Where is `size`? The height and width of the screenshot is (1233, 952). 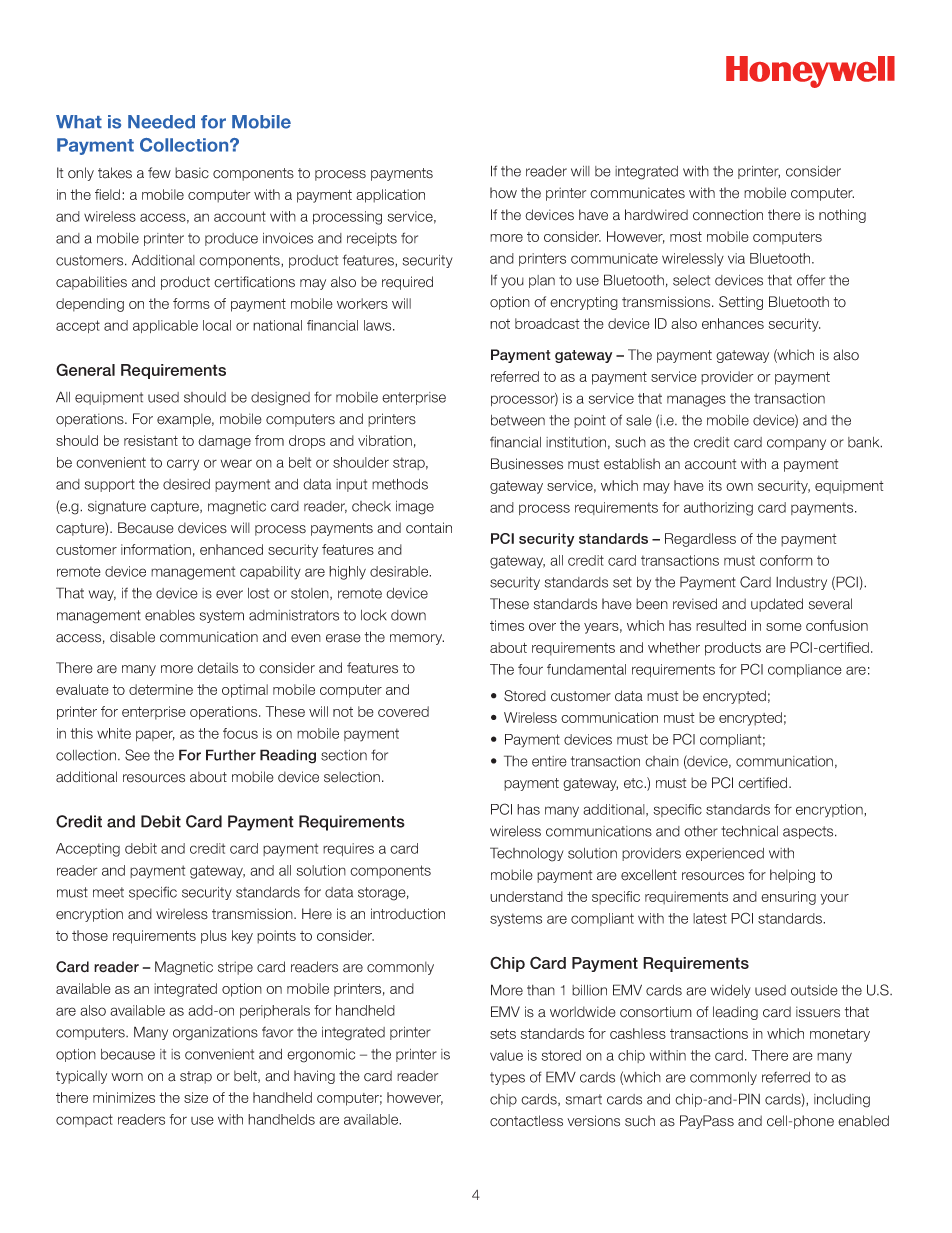 size is located at coordinates (196, 1097).
